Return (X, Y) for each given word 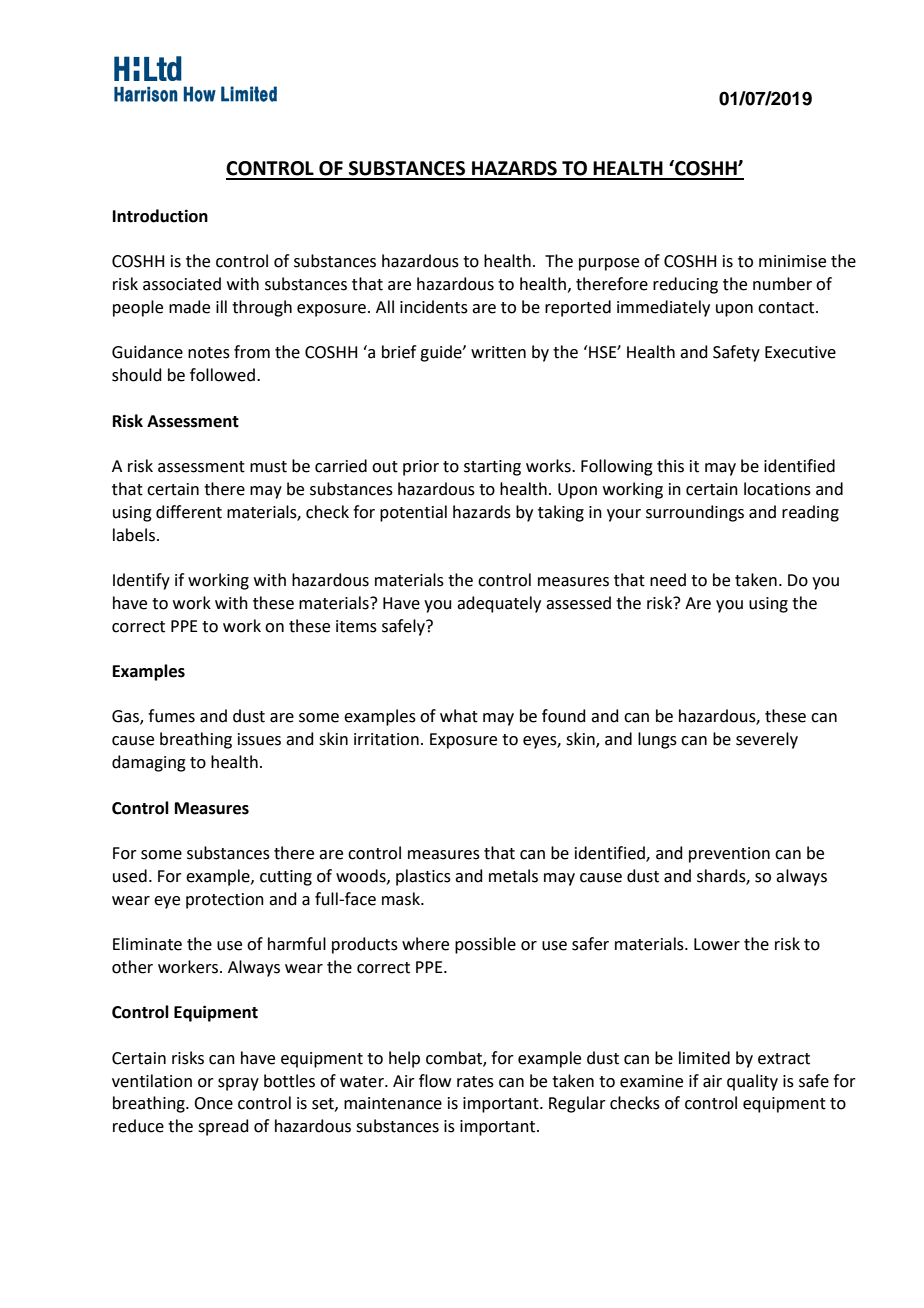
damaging (149, 763)
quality (752, 1082)
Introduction (160, 216)
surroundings (695, 513)
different (189, 512)
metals (513, 876)
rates (475, 1082)
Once (213, 1103)
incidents (434, 307)
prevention (729, 855)
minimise (792, 261)
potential (413, 513)
